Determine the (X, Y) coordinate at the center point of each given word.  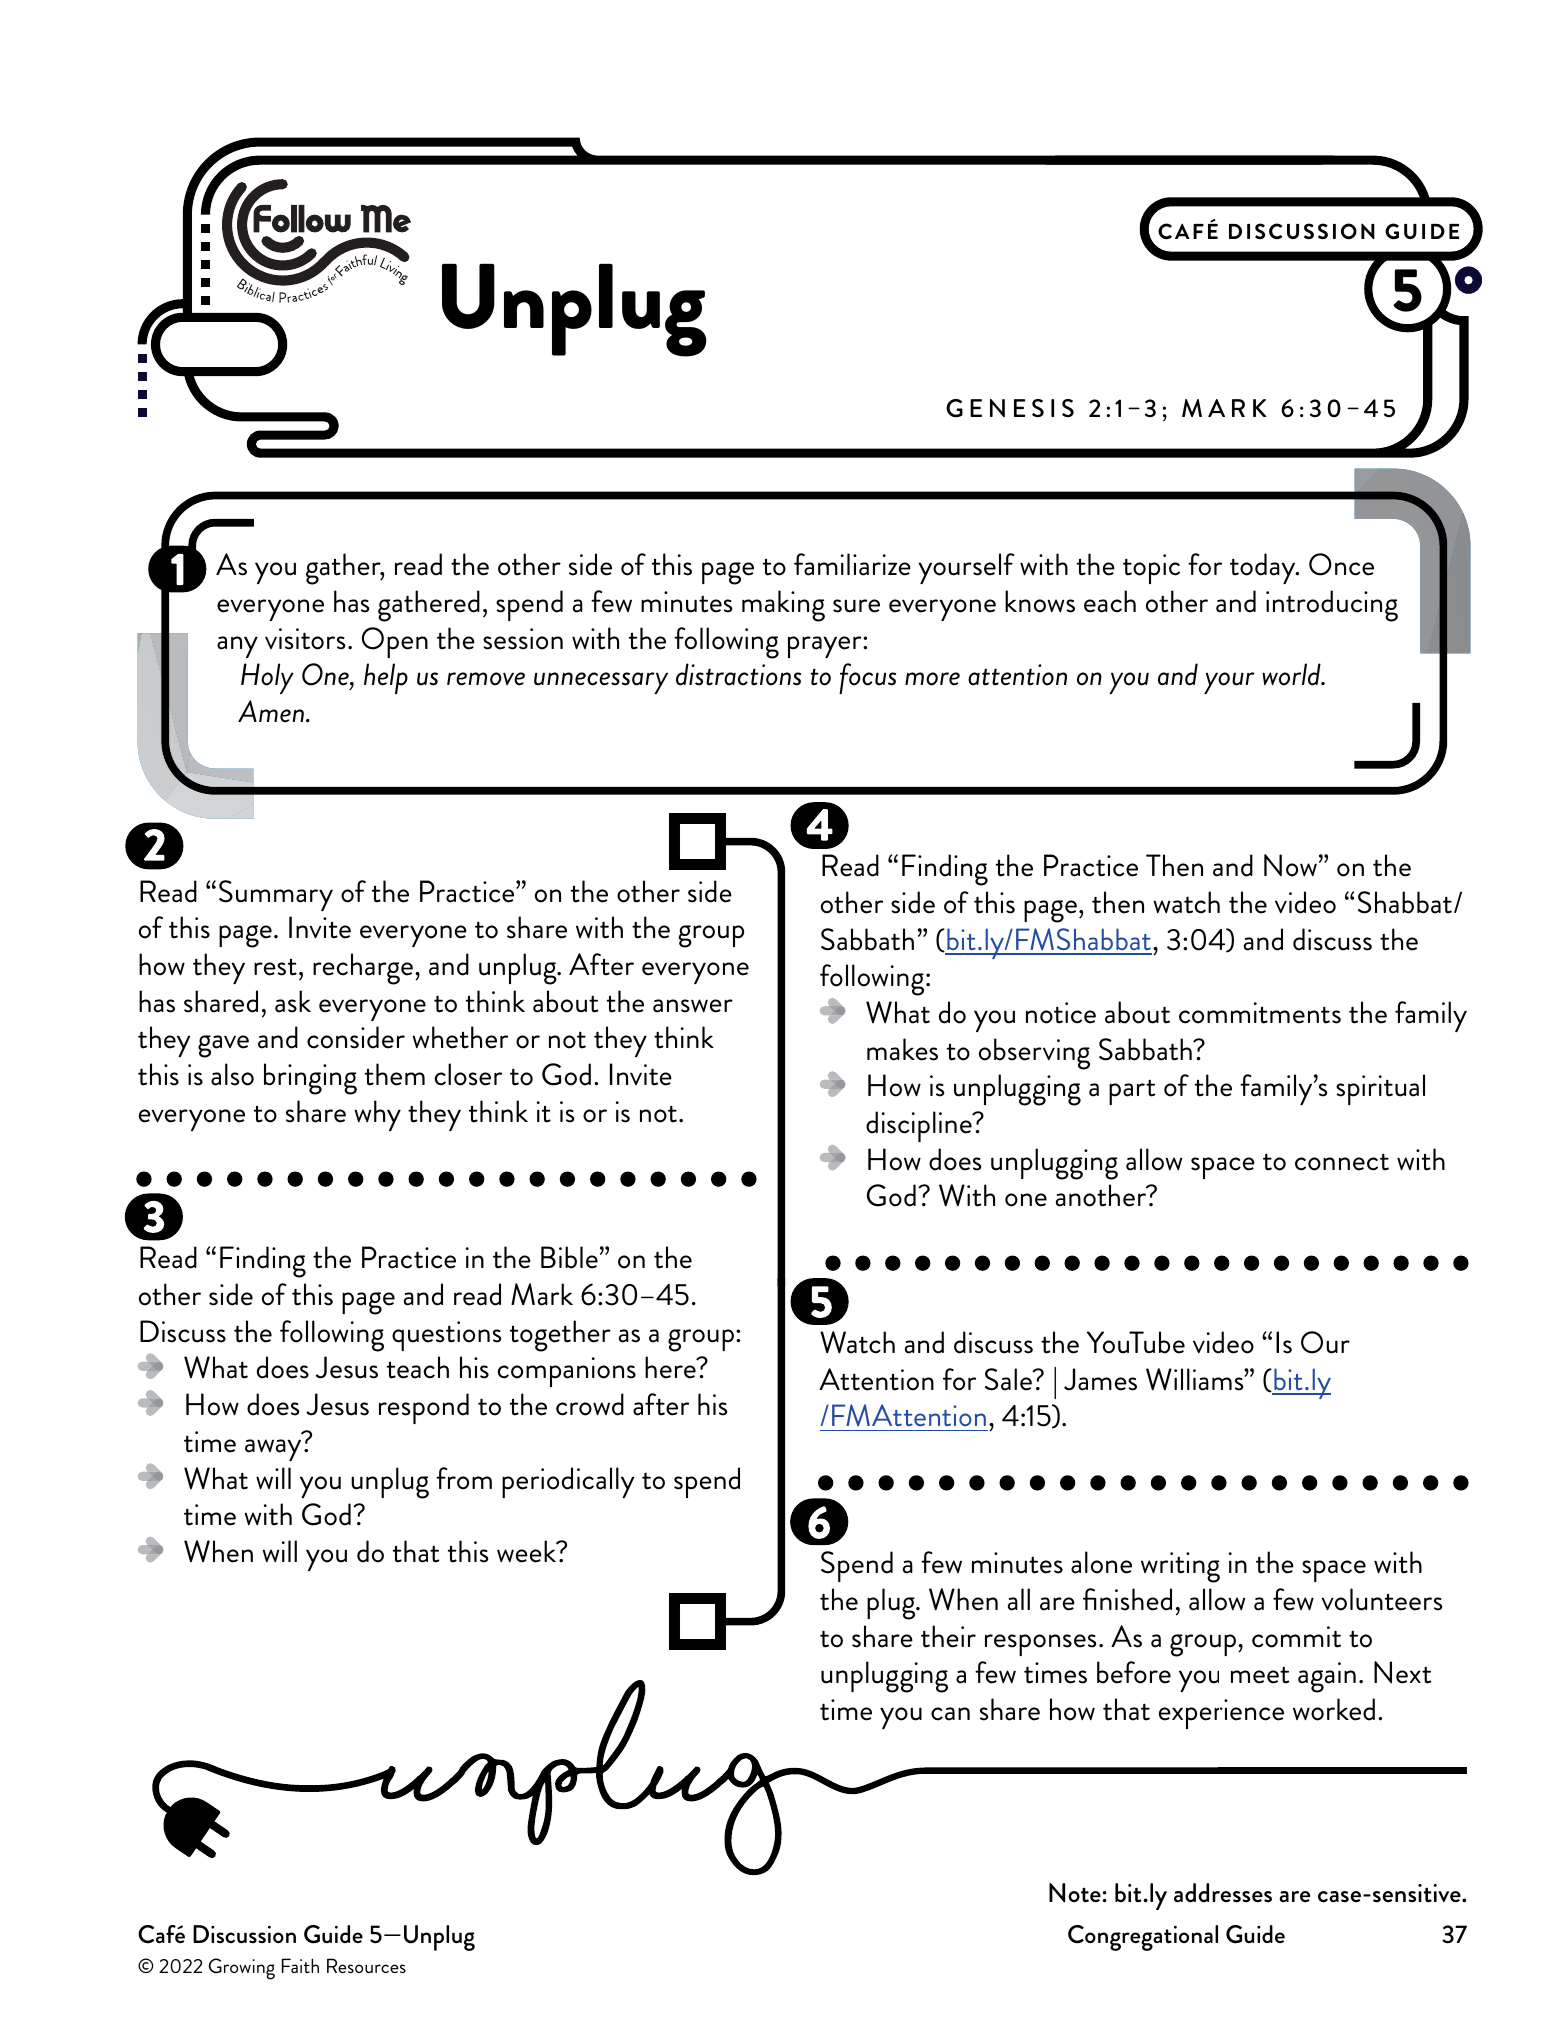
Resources (366, 1965)
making (783, 606)
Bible (569, 1257)
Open (395, 642)
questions (447, 1336)
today (1264, 568)
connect (1342, 1162)
